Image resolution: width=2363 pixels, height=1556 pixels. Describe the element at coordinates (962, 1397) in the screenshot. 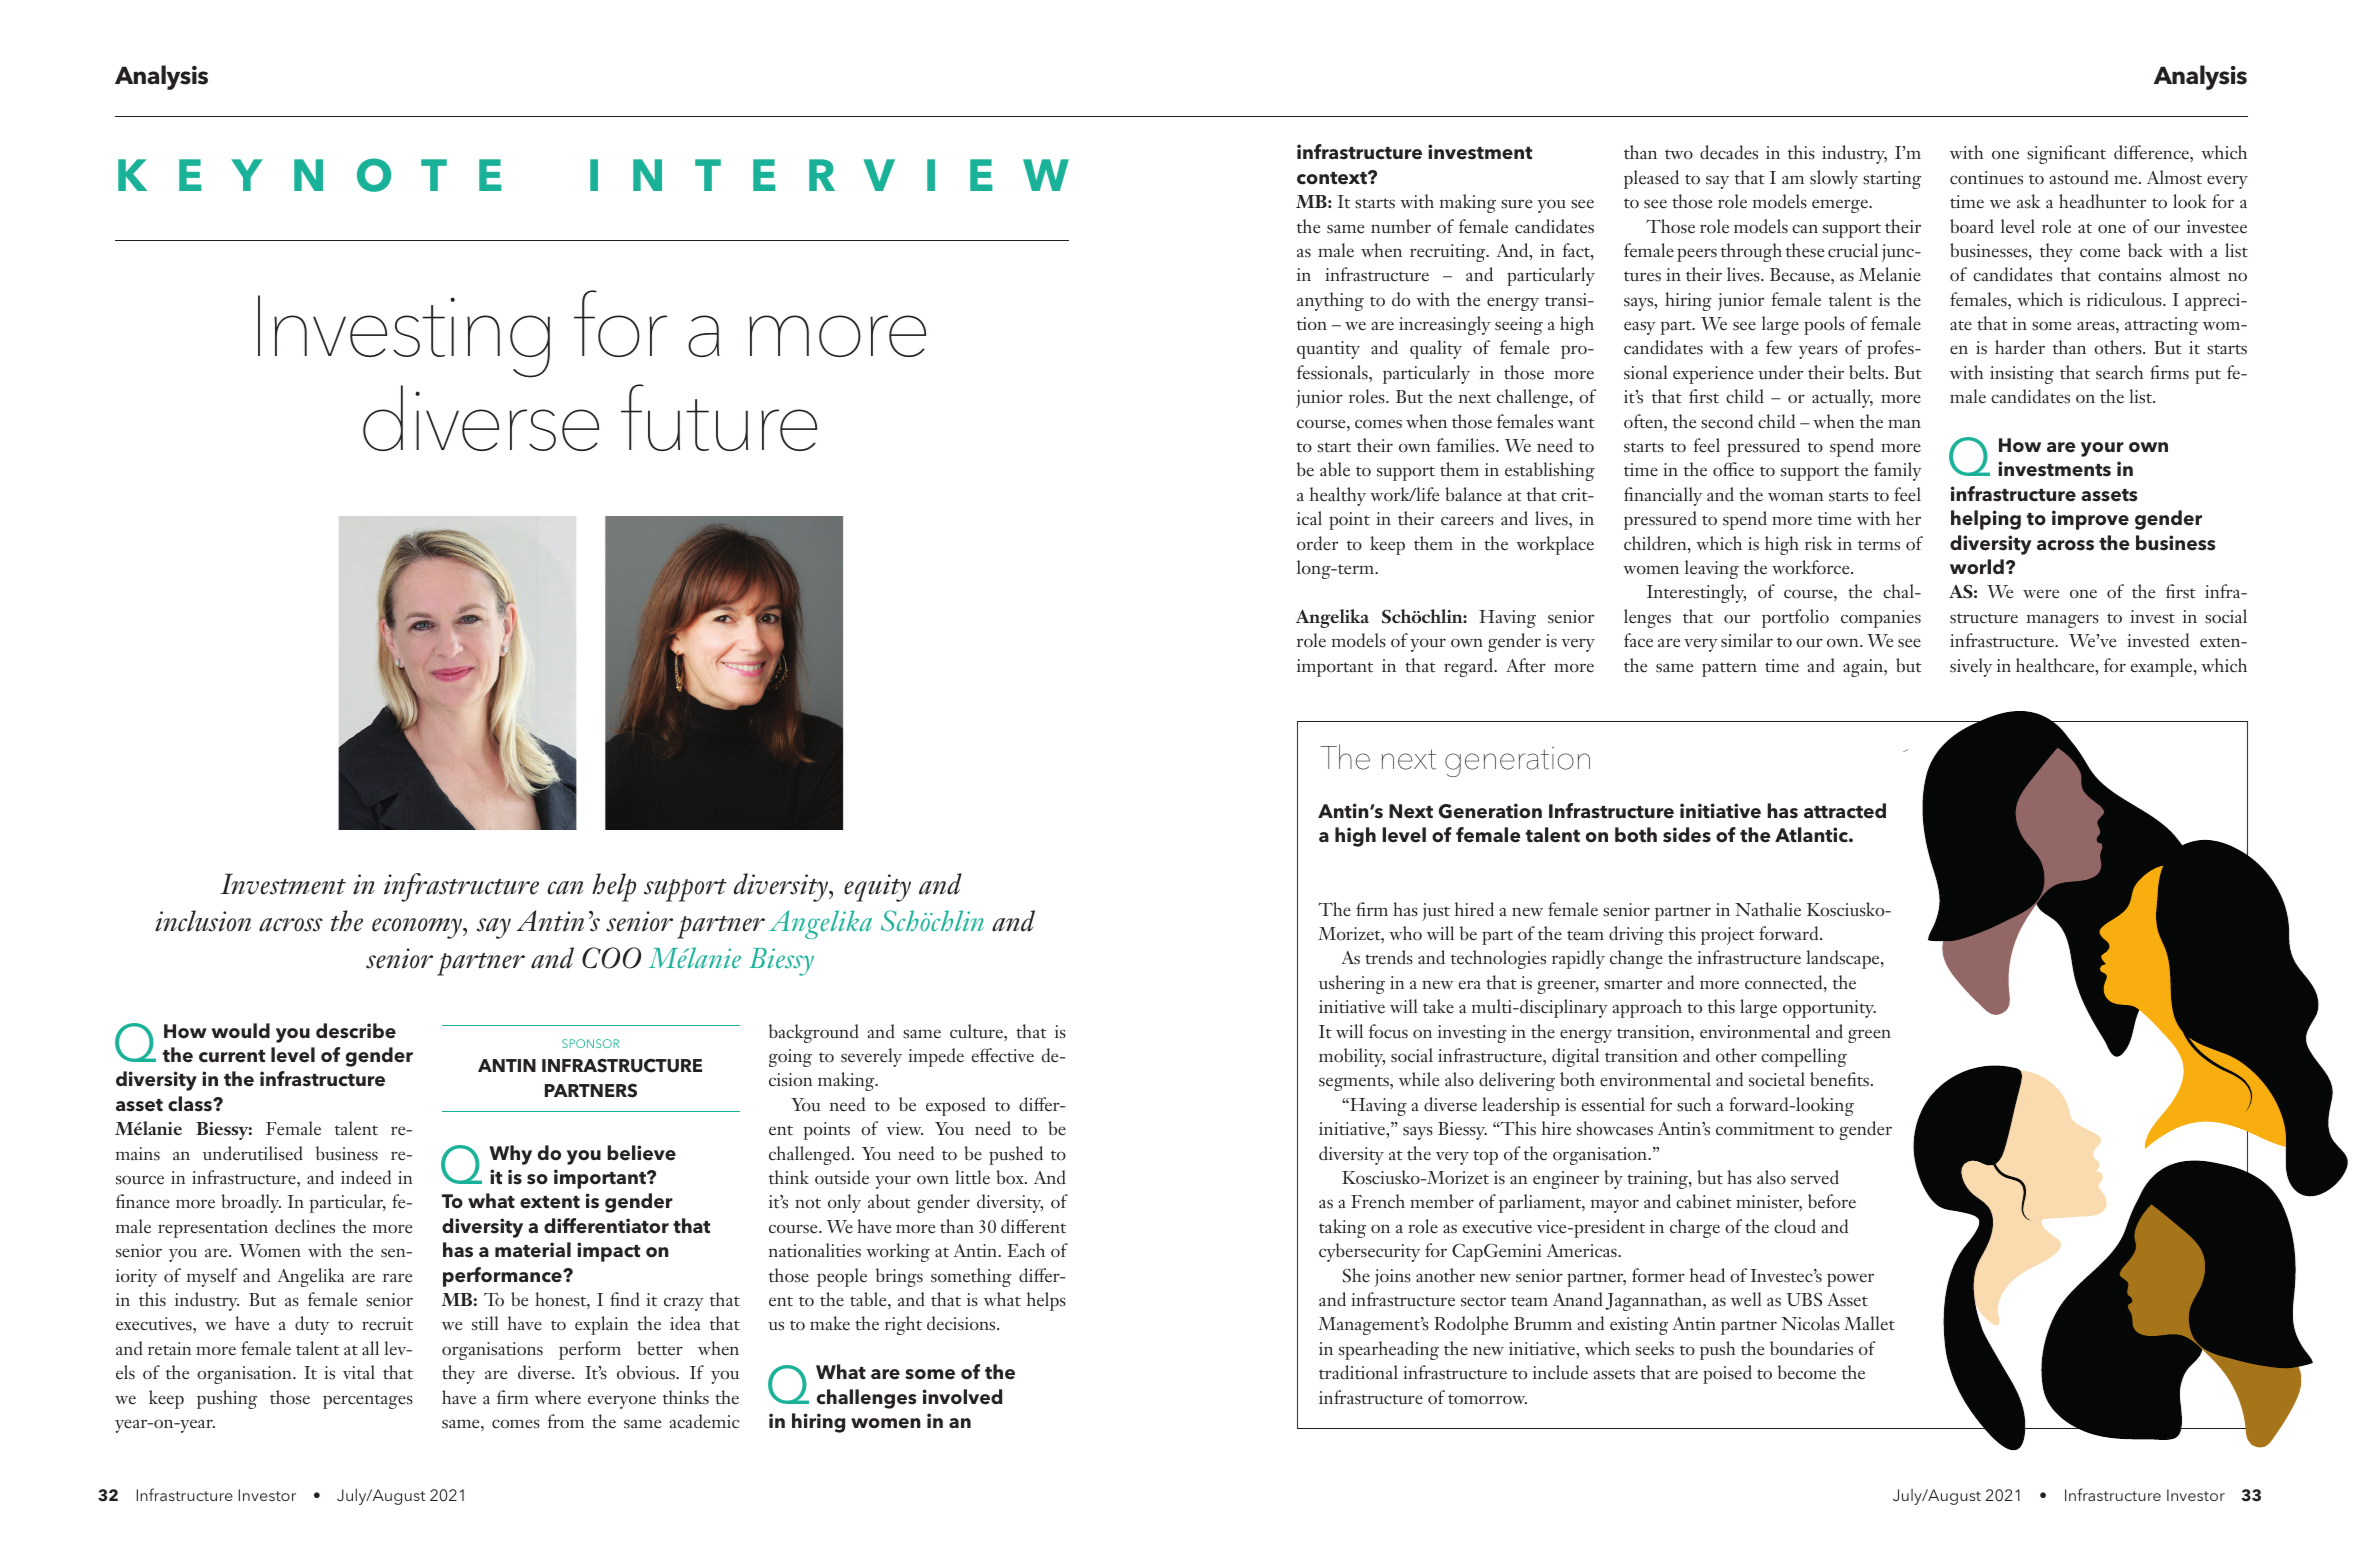

I see `involved` at that location.
